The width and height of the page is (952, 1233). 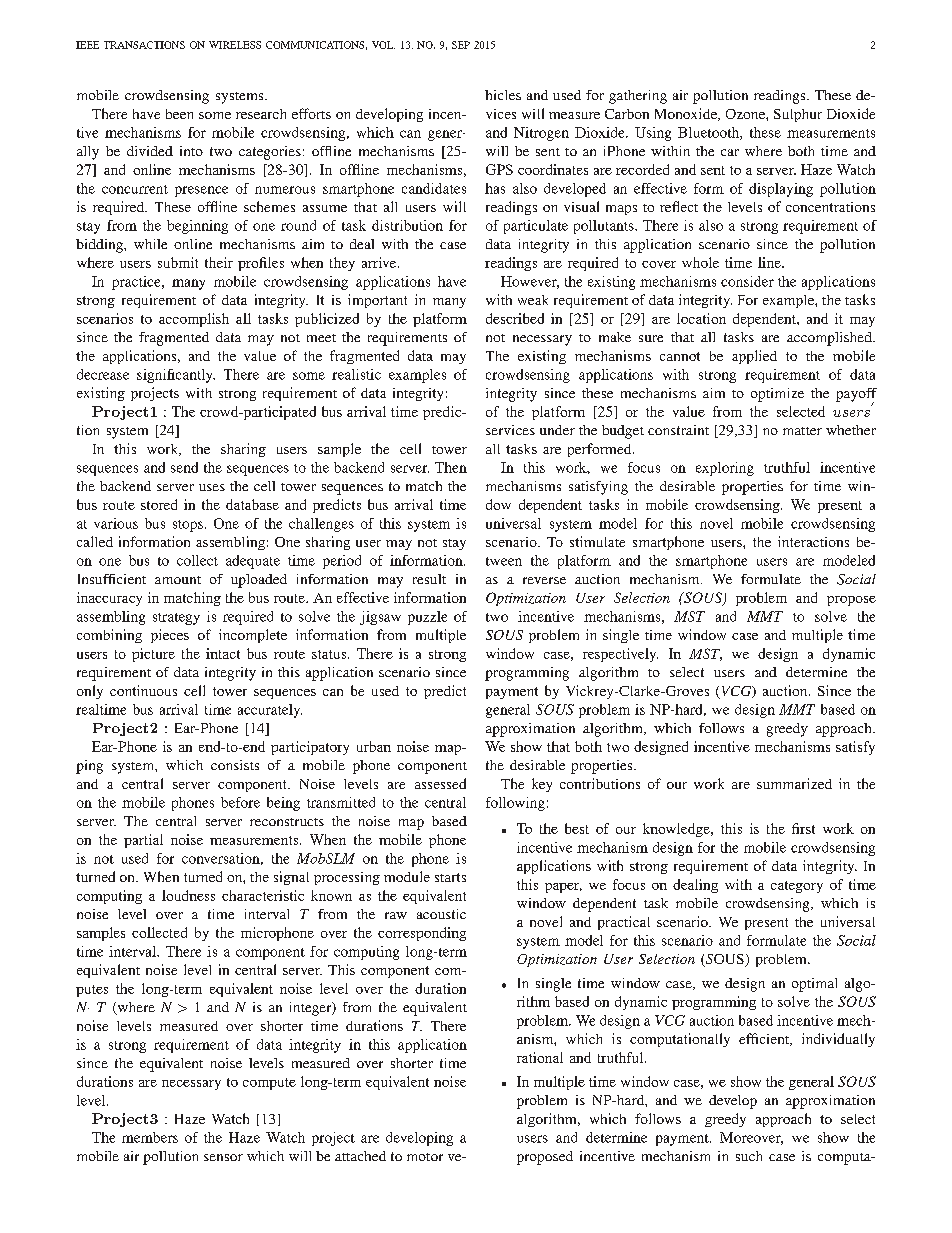 What do you see at coordinates (150, 1137) in the page?
I see `members` at bounding box center [150, 1137].
